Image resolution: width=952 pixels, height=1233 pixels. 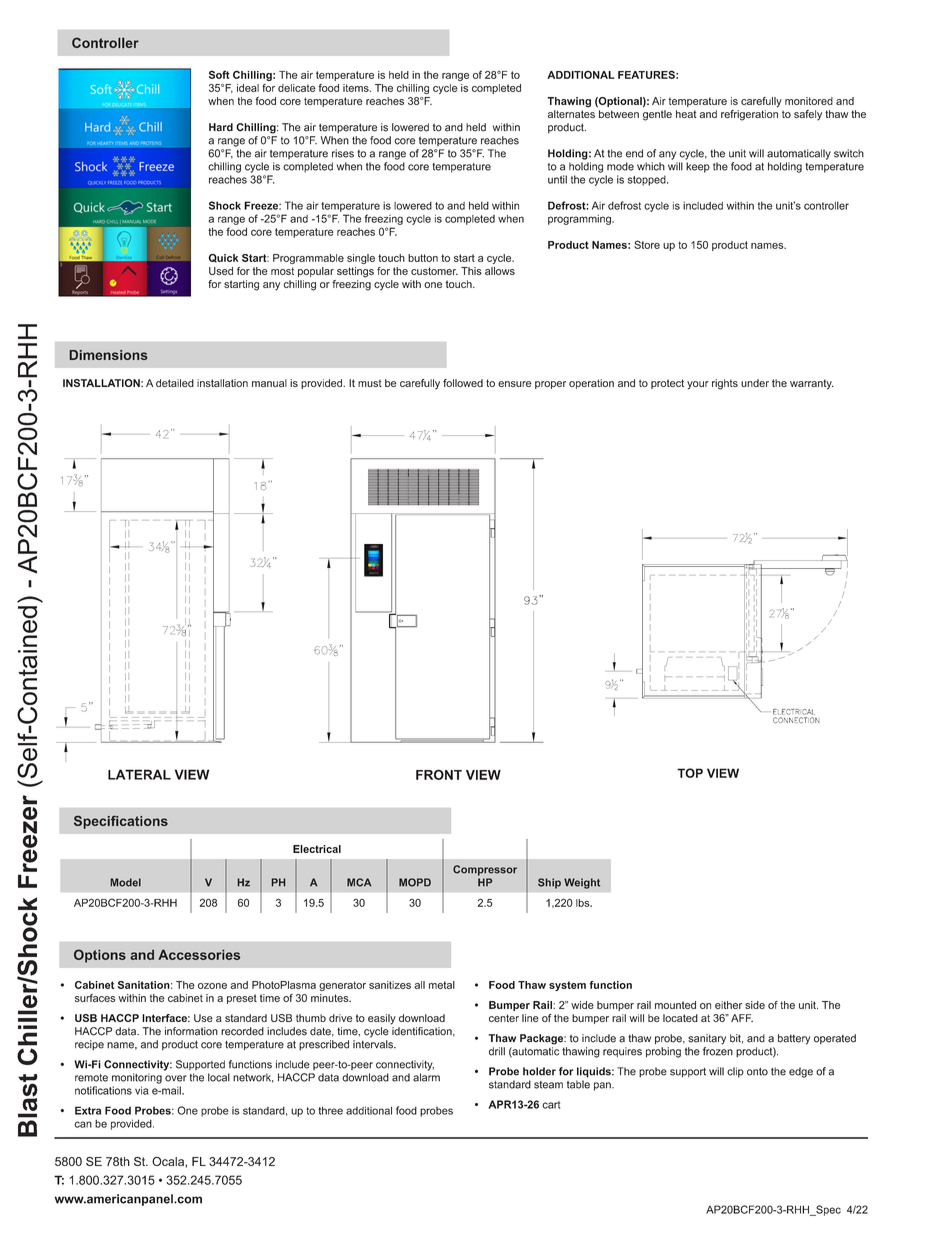 I want to click on Weight, so click(x=582, y=883).
